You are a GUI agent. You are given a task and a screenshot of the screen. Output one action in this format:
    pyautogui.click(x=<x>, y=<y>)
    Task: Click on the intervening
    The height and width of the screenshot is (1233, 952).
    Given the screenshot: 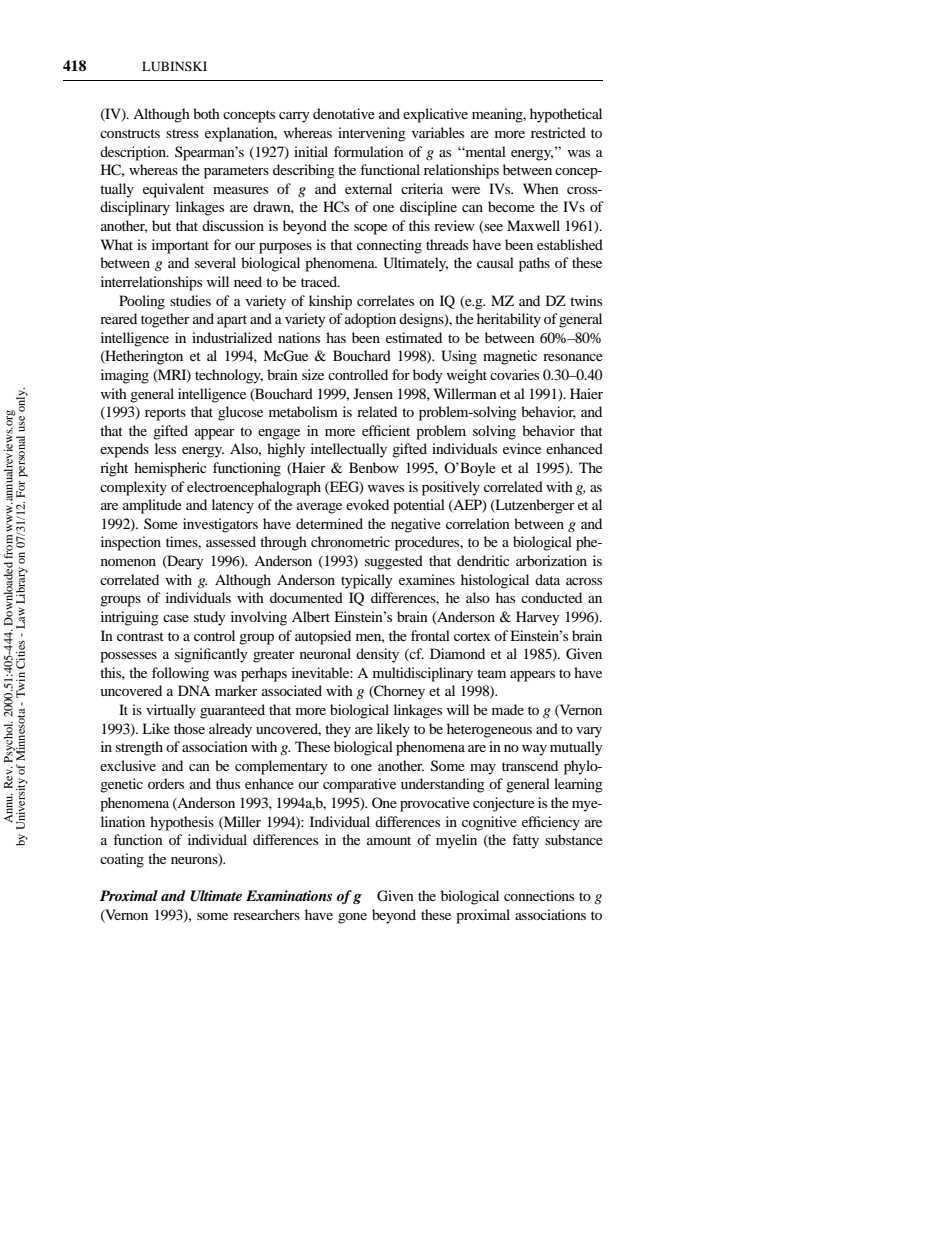 What is the action you would take?
    pyautogui.click(x=372, y=134)
